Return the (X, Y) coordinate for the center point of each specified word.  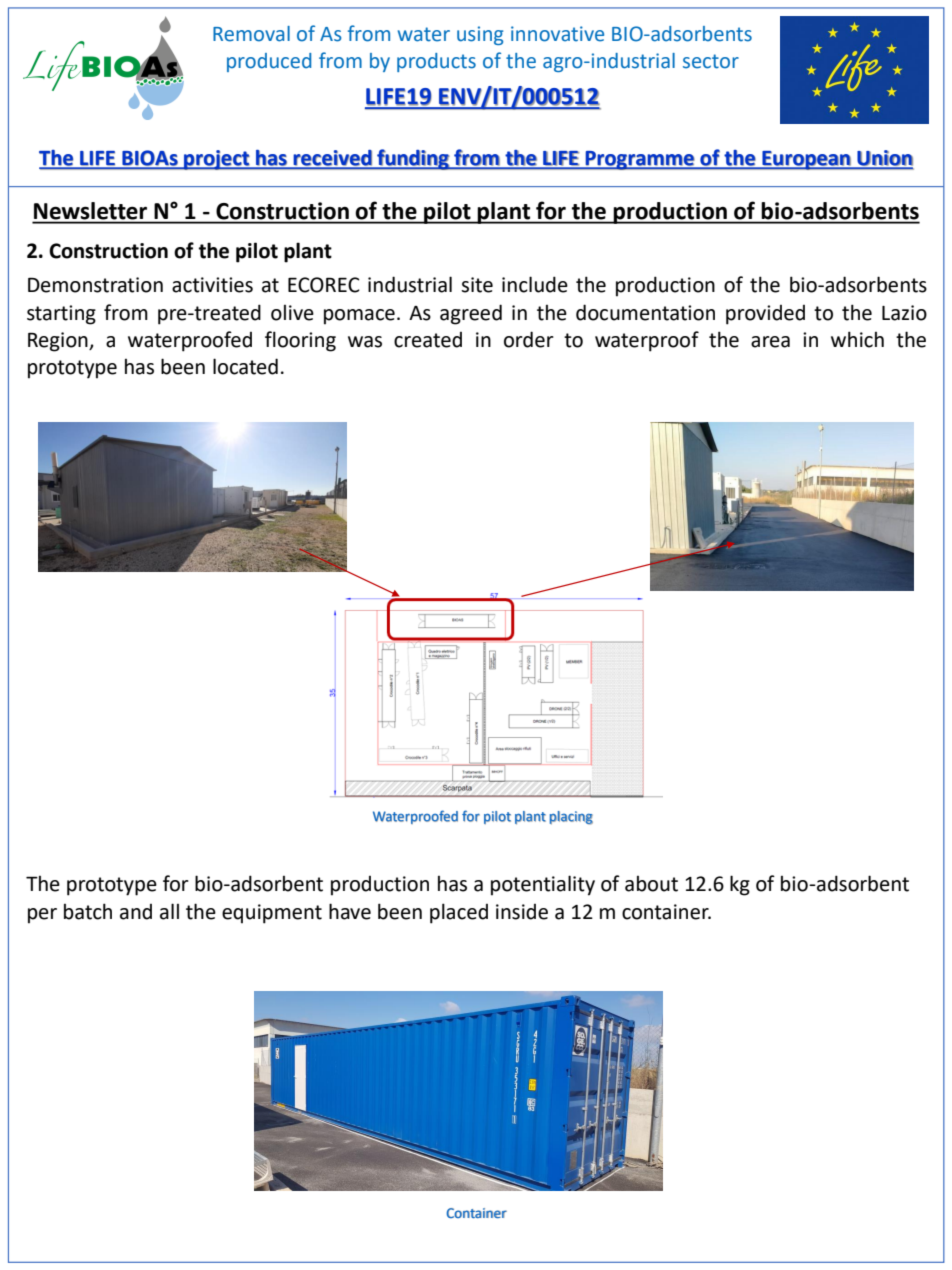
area (770, 342)
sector (711, 61)
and (136, 912)
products (436, 62)
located (245, 366)
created (428, 340)
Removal (251, 34)
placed (459, 913)
